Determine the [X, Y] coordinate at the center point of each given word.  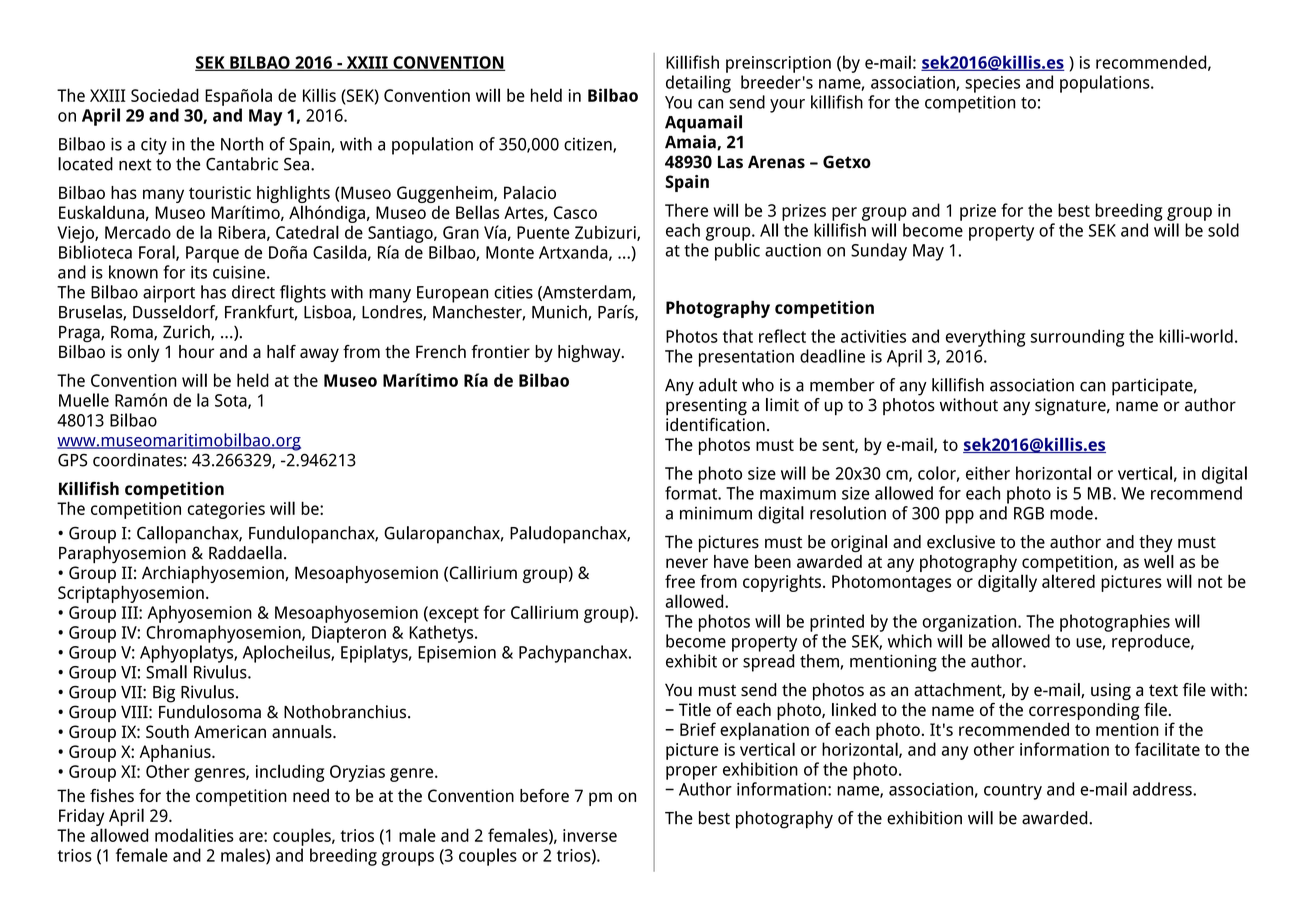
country [1013, 792]
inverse [590, 835]
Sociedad [165, 95]
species [992, 84]
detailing [698, 84]
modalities [194, 835]
